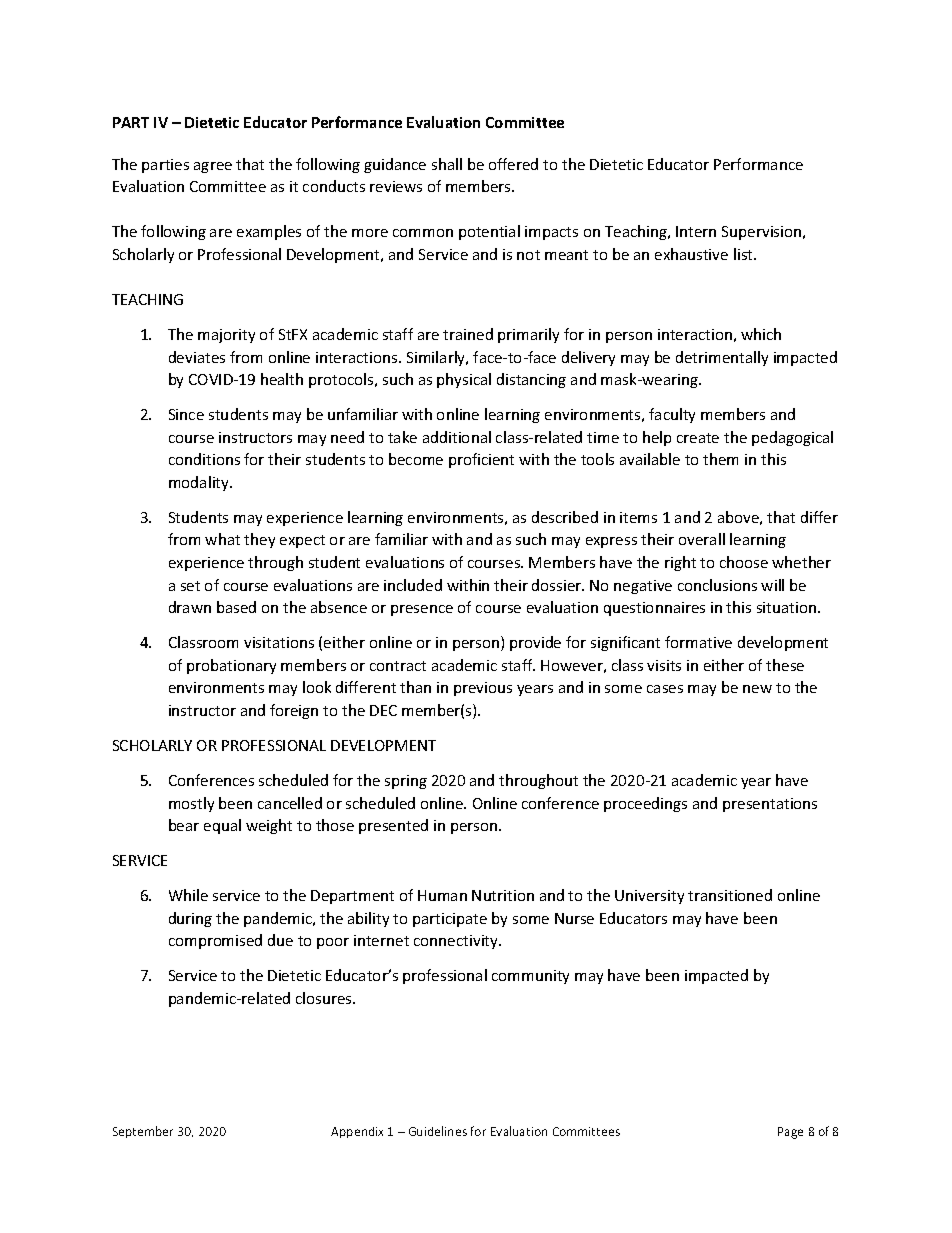  I want to click on previous, so click(483, 689).
